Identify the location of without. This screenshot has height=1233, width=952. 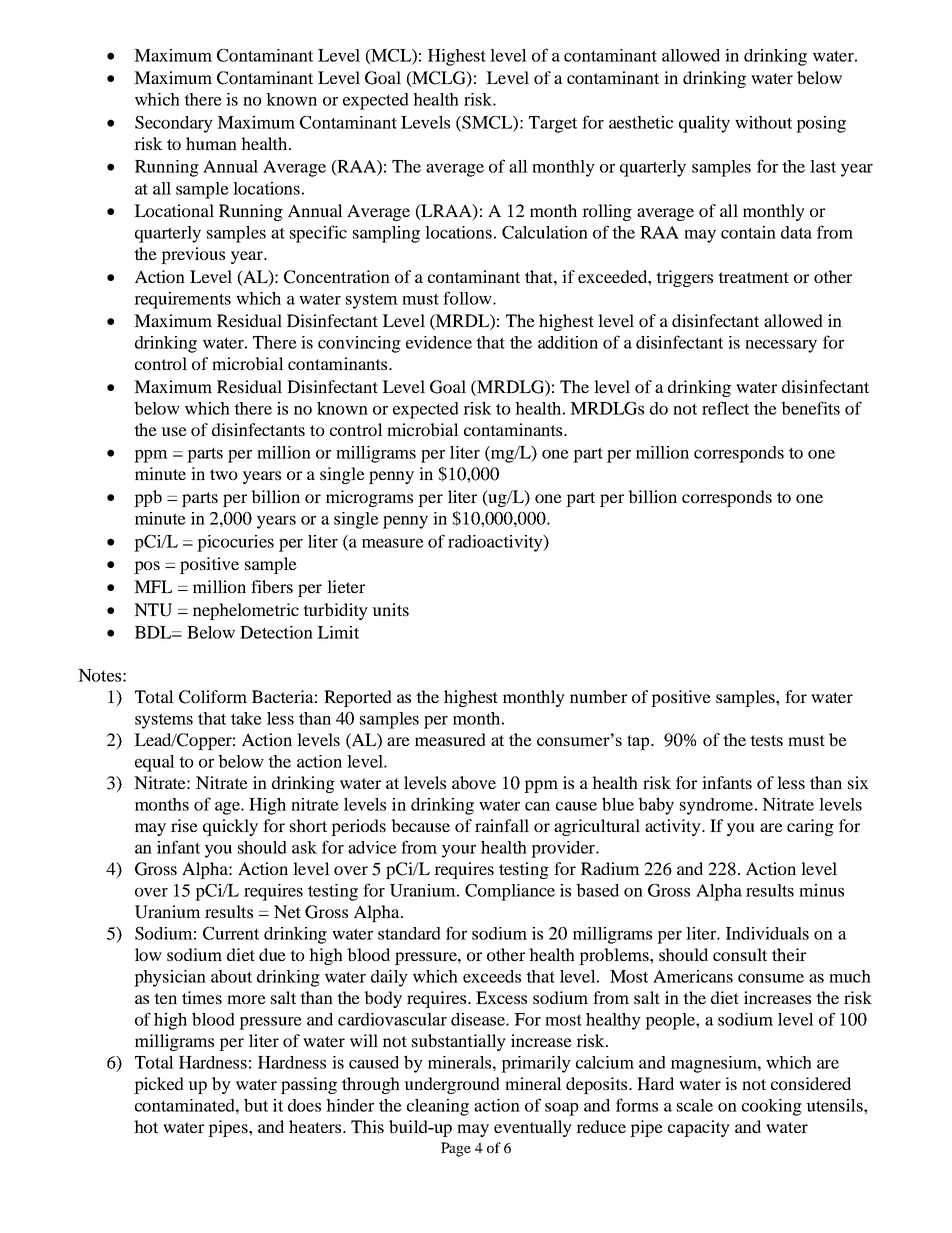
(763, 122).
